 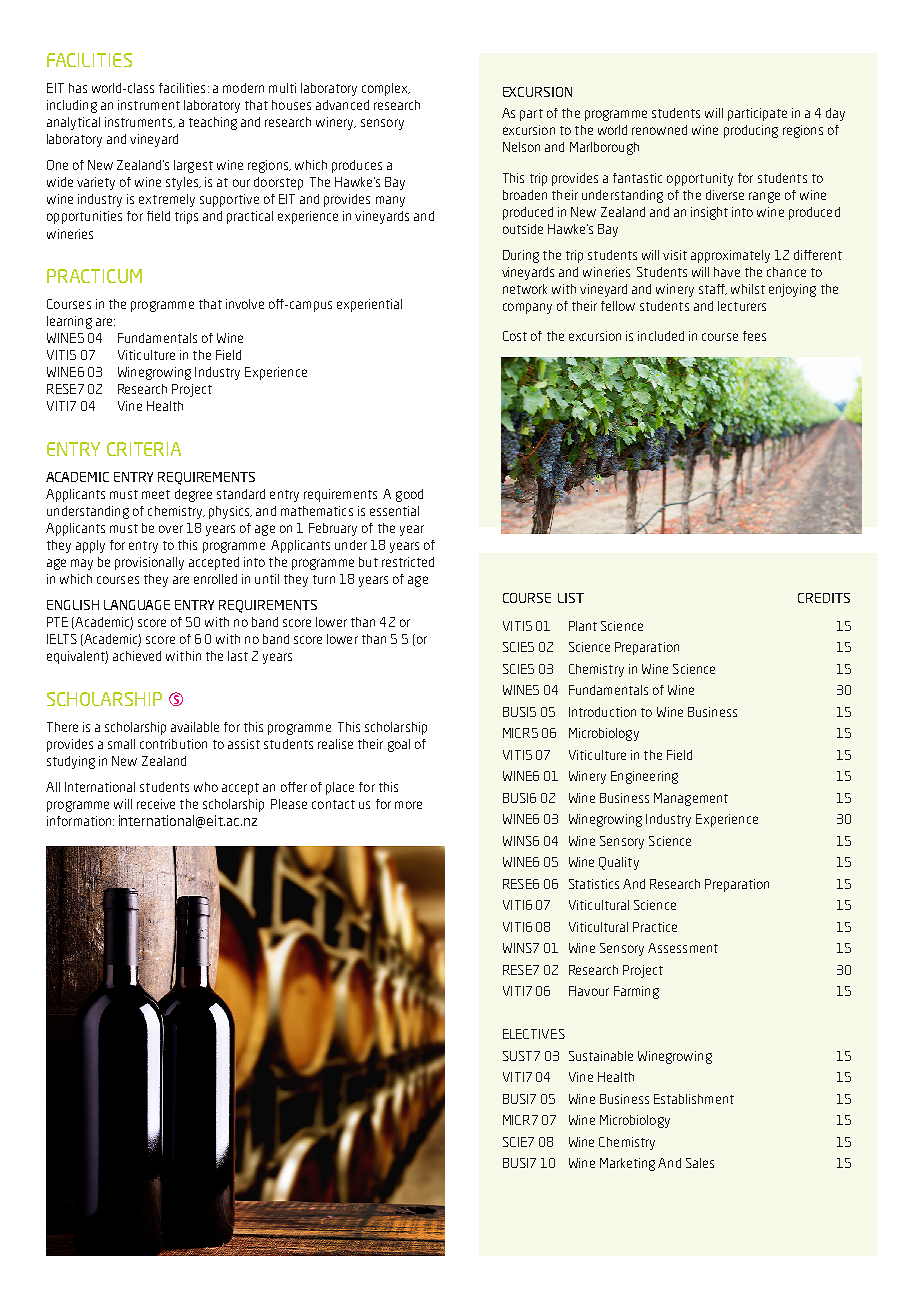 What do you see at coordinates (213, 123) in the image?
I see `teaching` at bounding box center [213, 123].
